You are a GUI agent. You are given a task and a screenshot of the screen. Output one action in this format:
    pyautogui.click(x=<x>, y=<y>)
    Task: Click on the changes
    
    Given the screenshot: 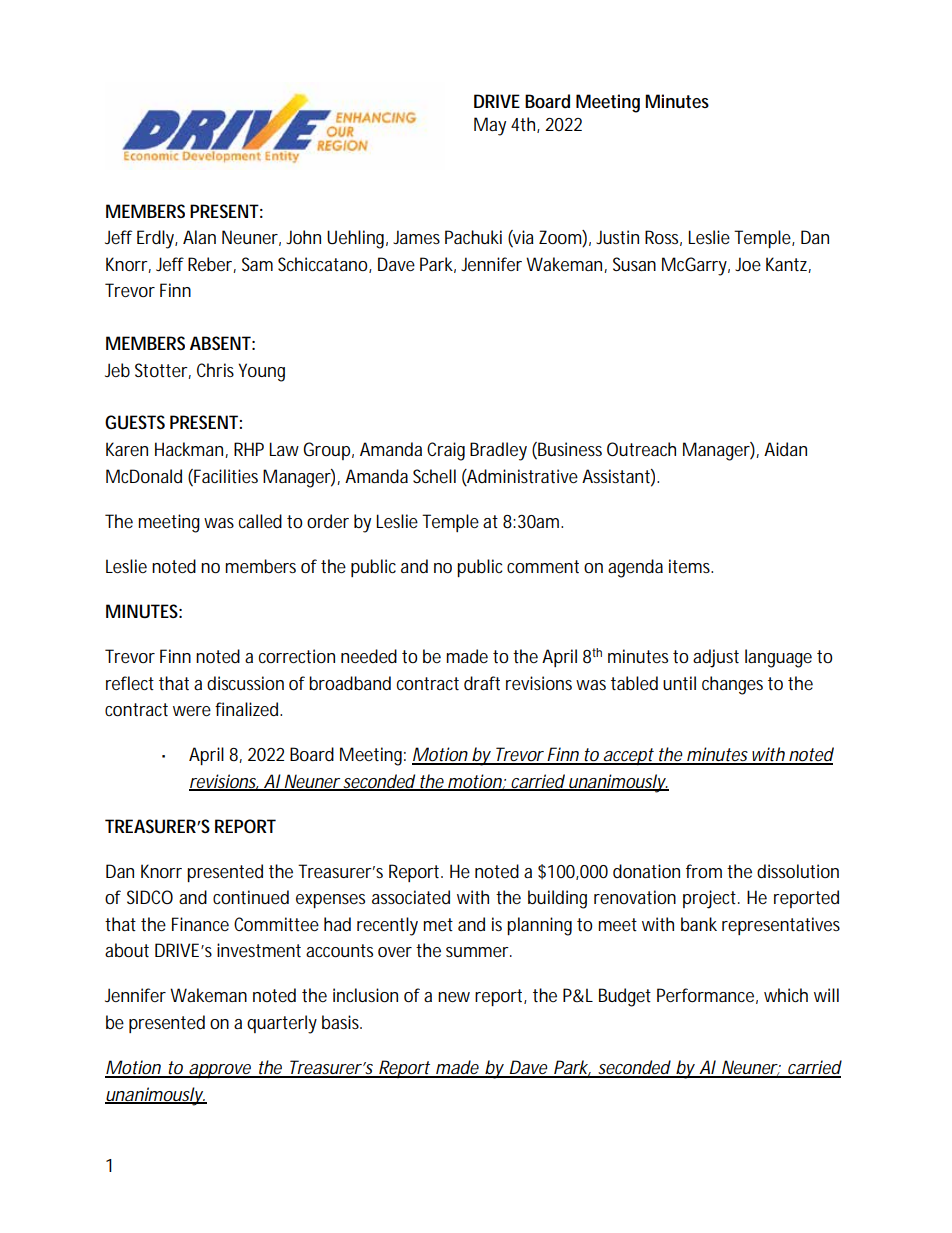 What is the action you would take?
    pyautogui.click(x=732, y=685)
